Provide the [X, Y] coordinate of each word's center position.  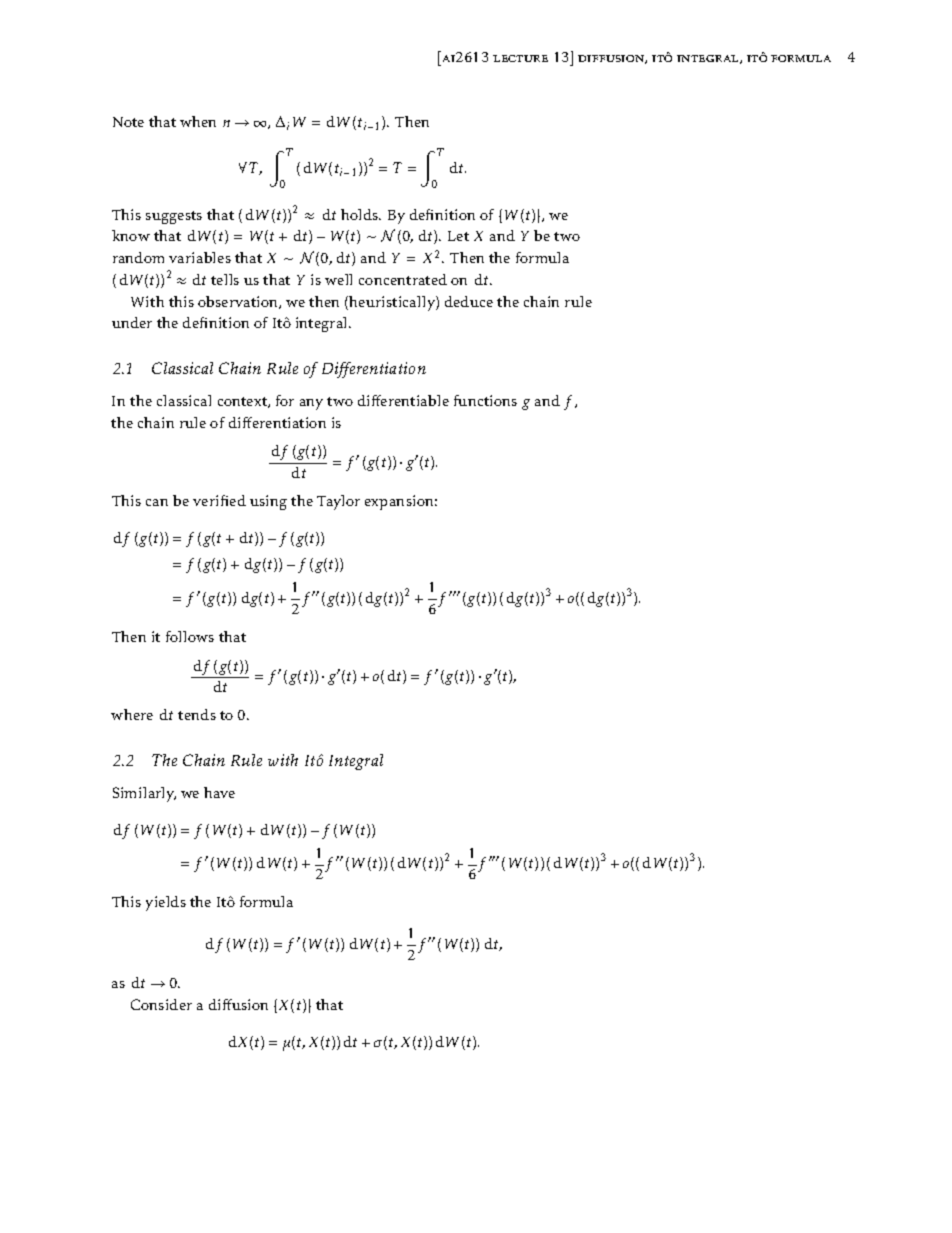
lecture [520, 58]
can [157, 502]
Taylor [338, 502]
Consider [161, 1004]
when [198, 121]
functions [485, 400]
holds [360, 214]
